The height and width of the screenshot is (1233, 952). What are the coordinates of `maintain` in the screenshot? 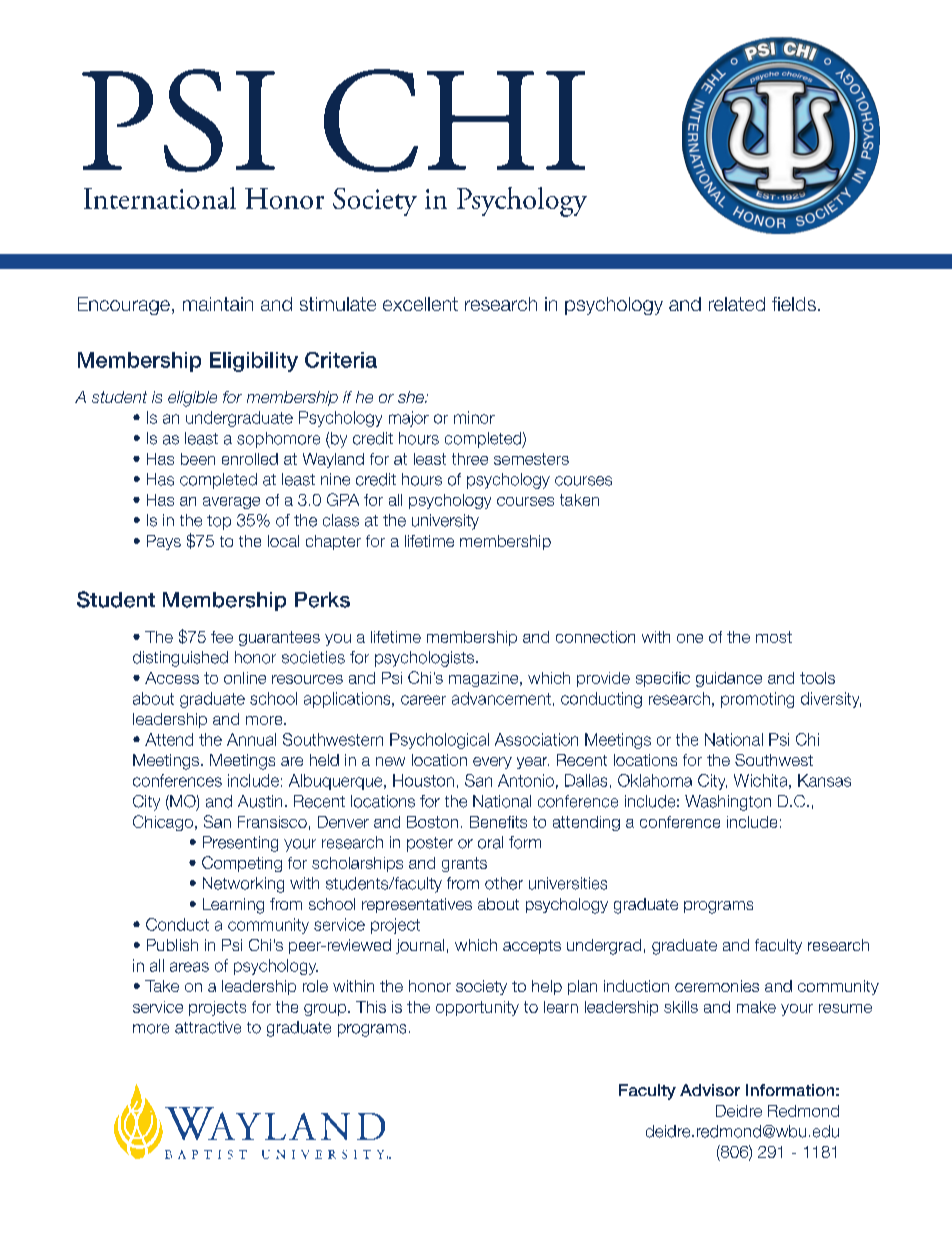 It's located at (218, 304).
